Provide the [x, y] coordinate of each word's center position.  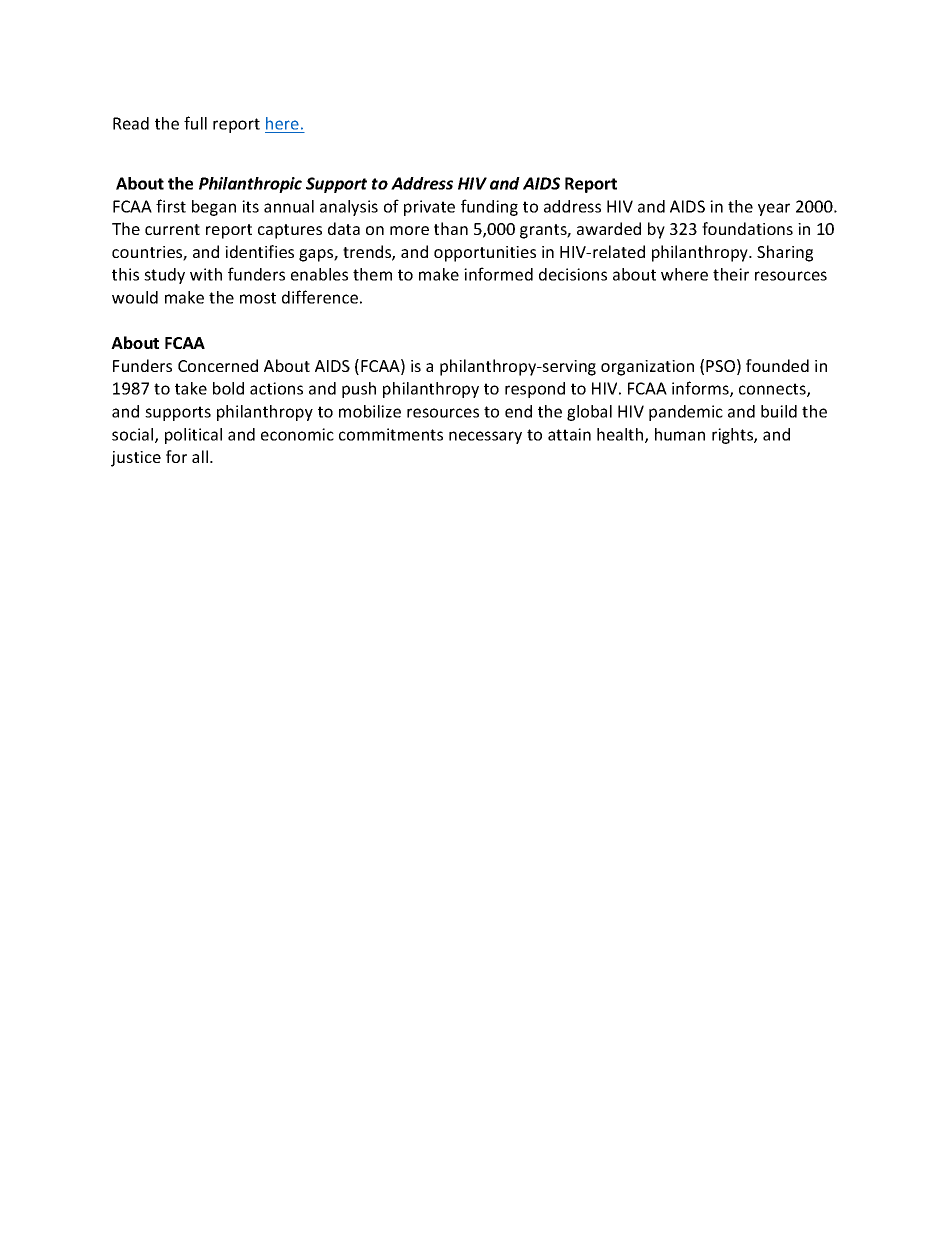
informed [498, 274]
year [774, 209]
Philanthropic [250, 185]
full [195, 123]
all [201, 456]
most [258, 298]
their [731, 274]
